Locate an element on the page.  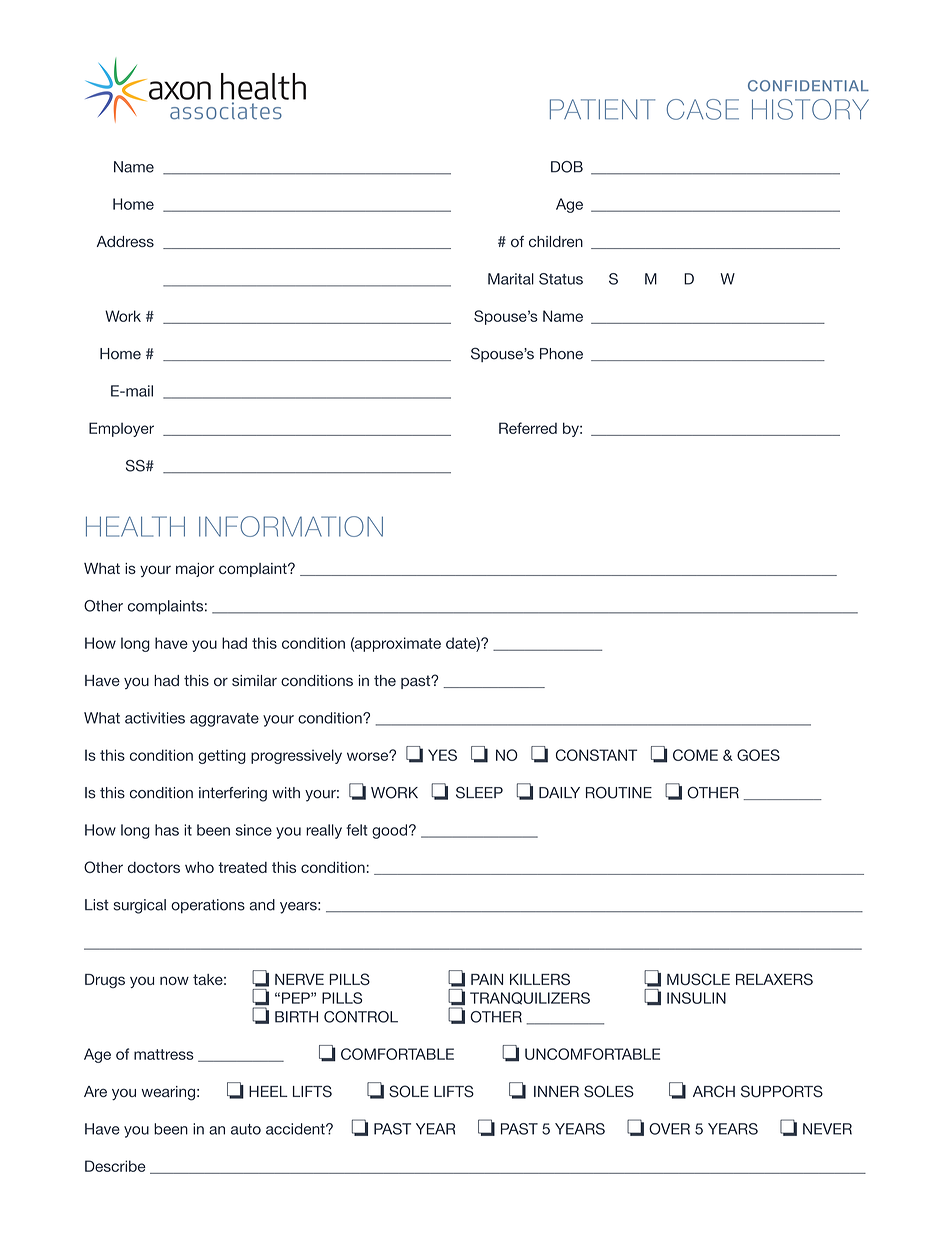
Employer is located at coordinates (121, 429).
